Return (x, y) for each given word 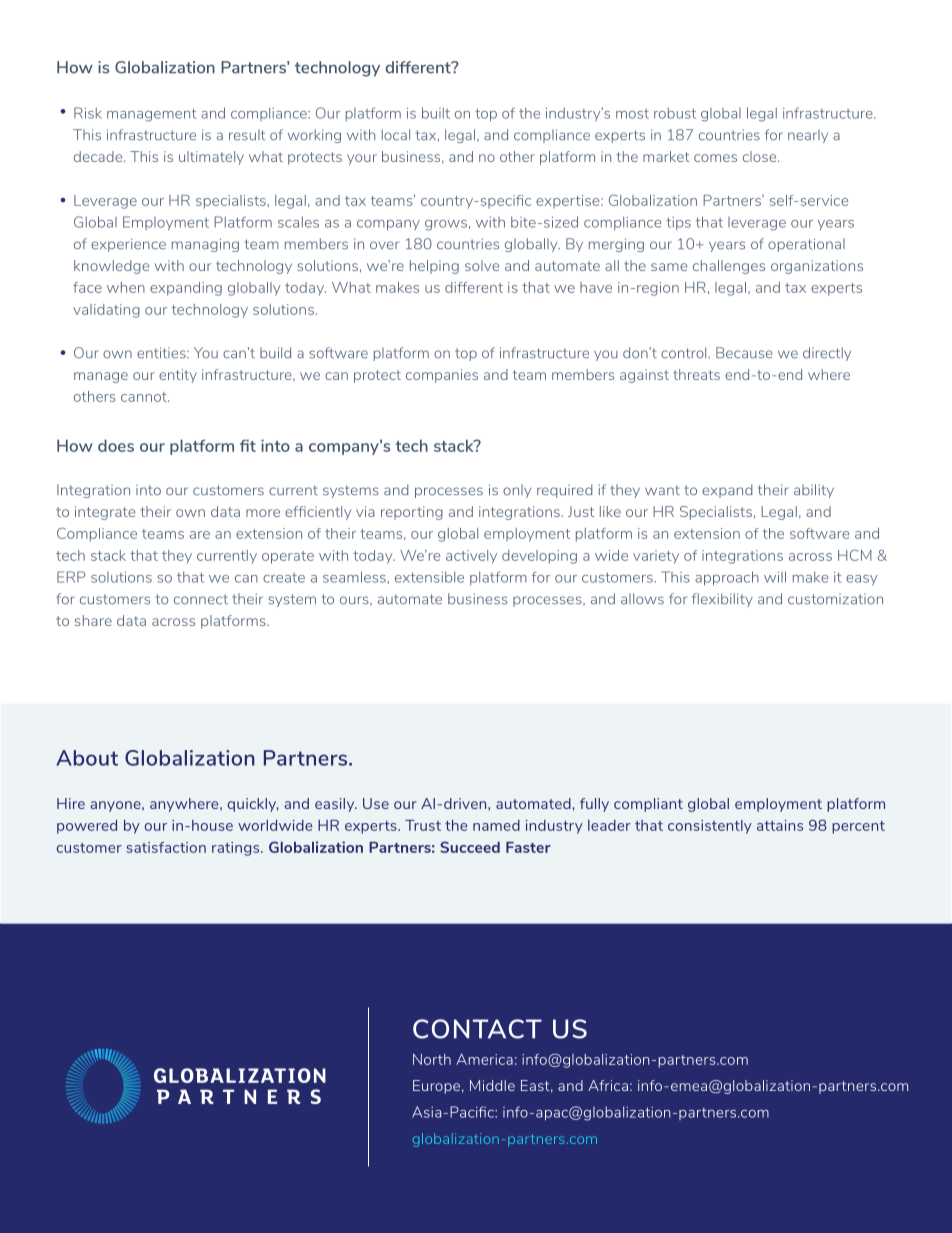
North (432, 1059)
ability (814, 491)
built (436, 113)
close (761, 156)
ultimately (211, 158)
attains (780, 825)
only (517, 491)
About (87, 758)
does (116, 445)
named (496, 825)
